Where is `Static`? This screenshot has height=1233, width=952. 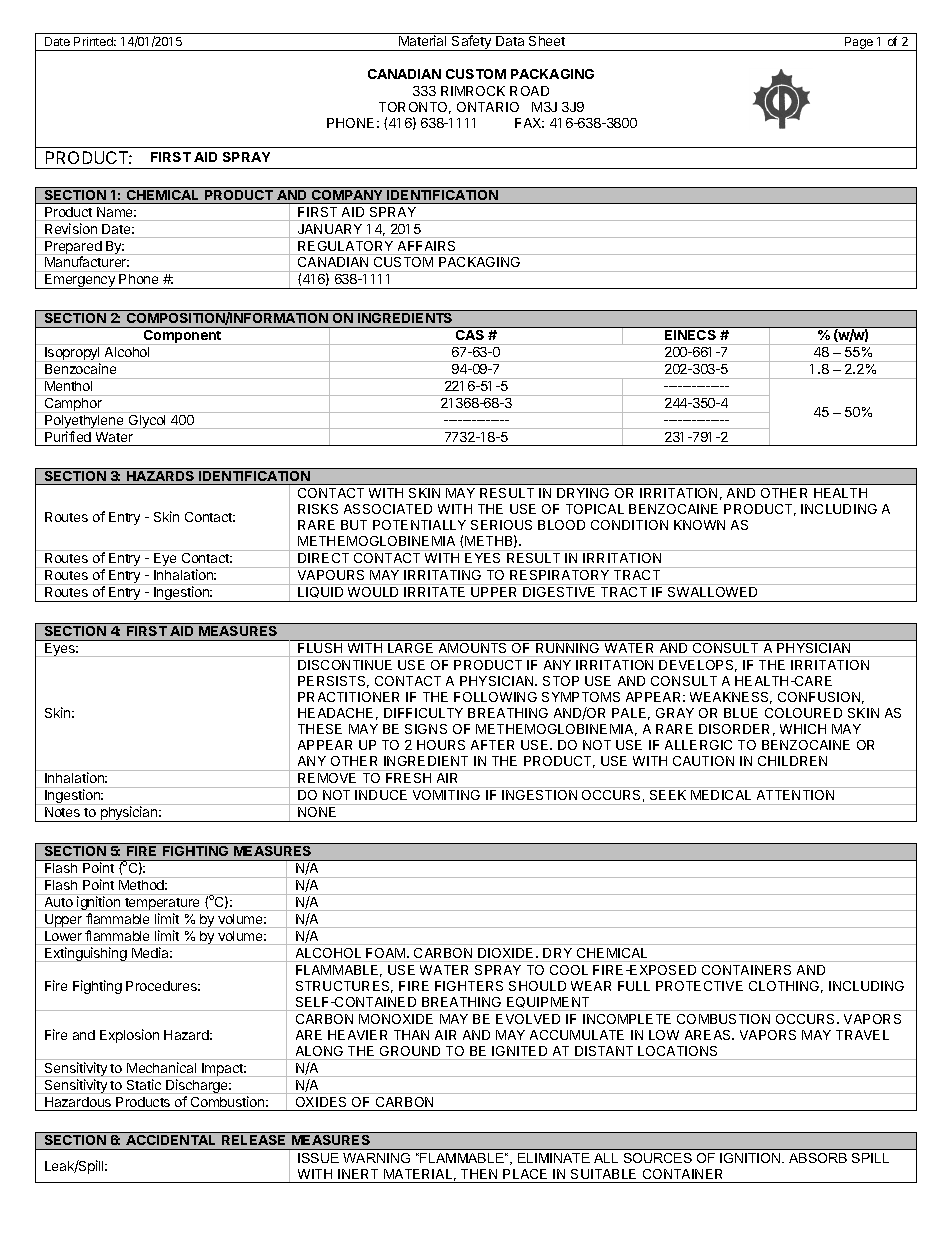 Static is located at coordinates (144, 1084).
